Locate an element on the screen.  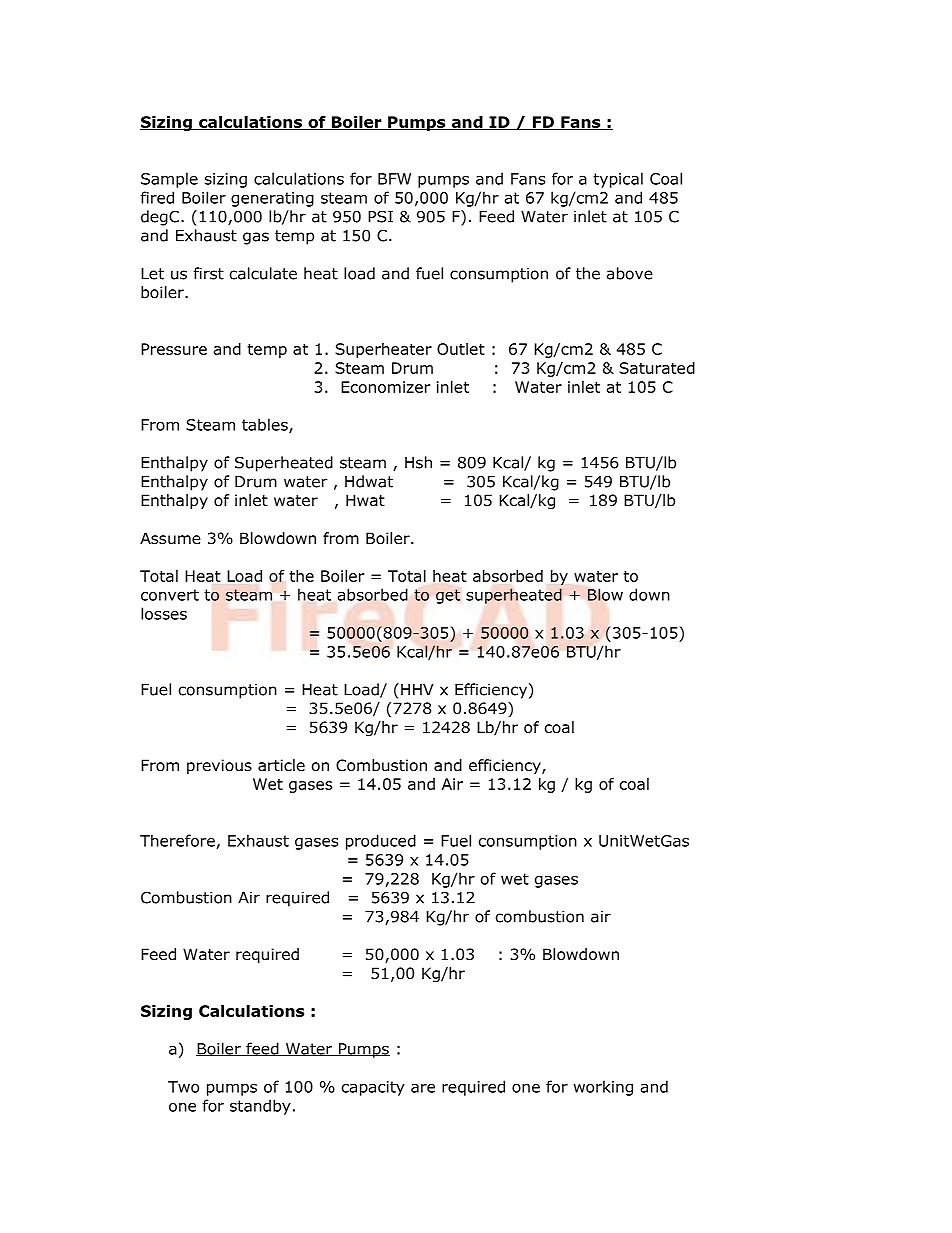
are is located at coordinates (423, 1088).
